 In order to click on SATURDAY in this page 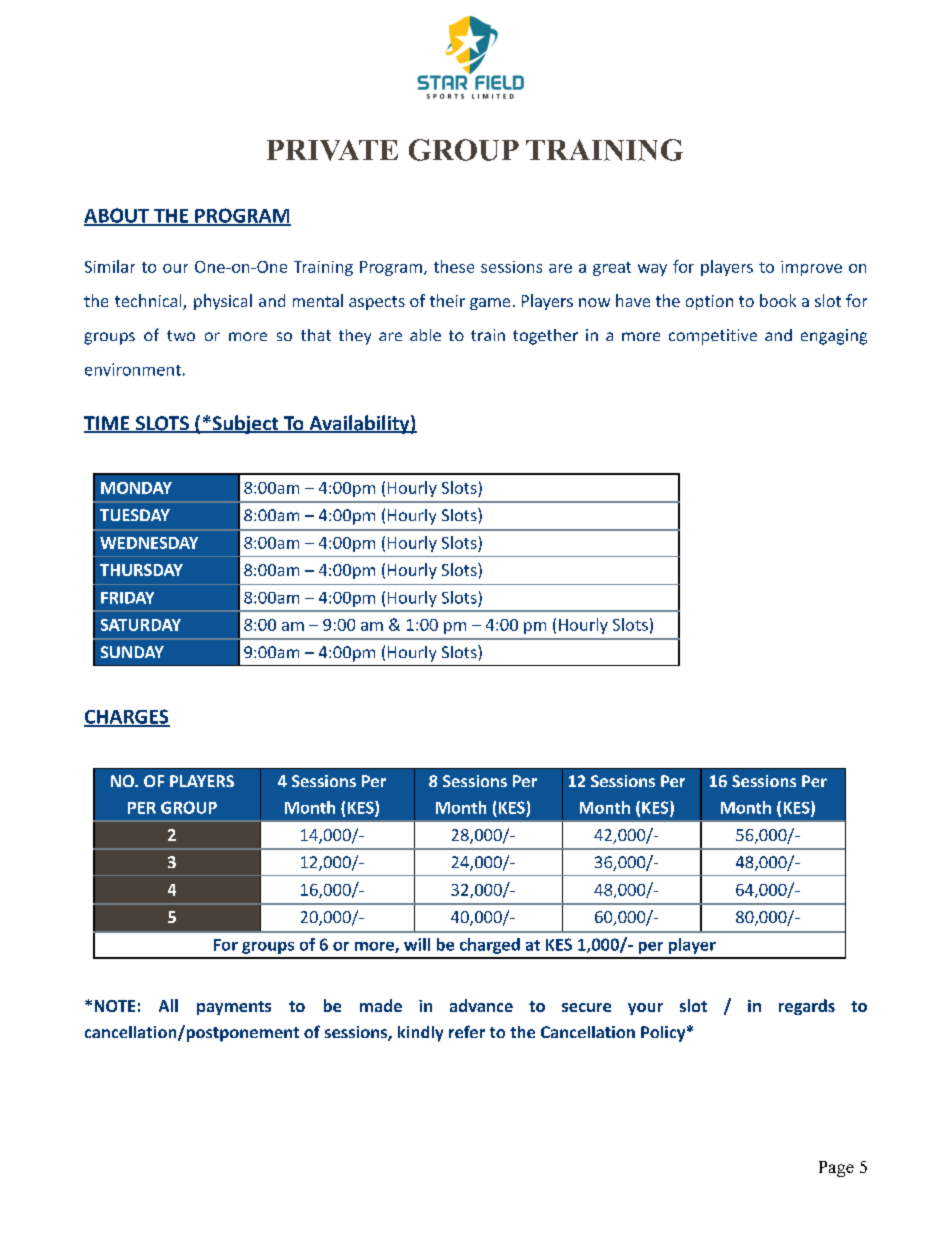, I will do `click(141, 625)`.
